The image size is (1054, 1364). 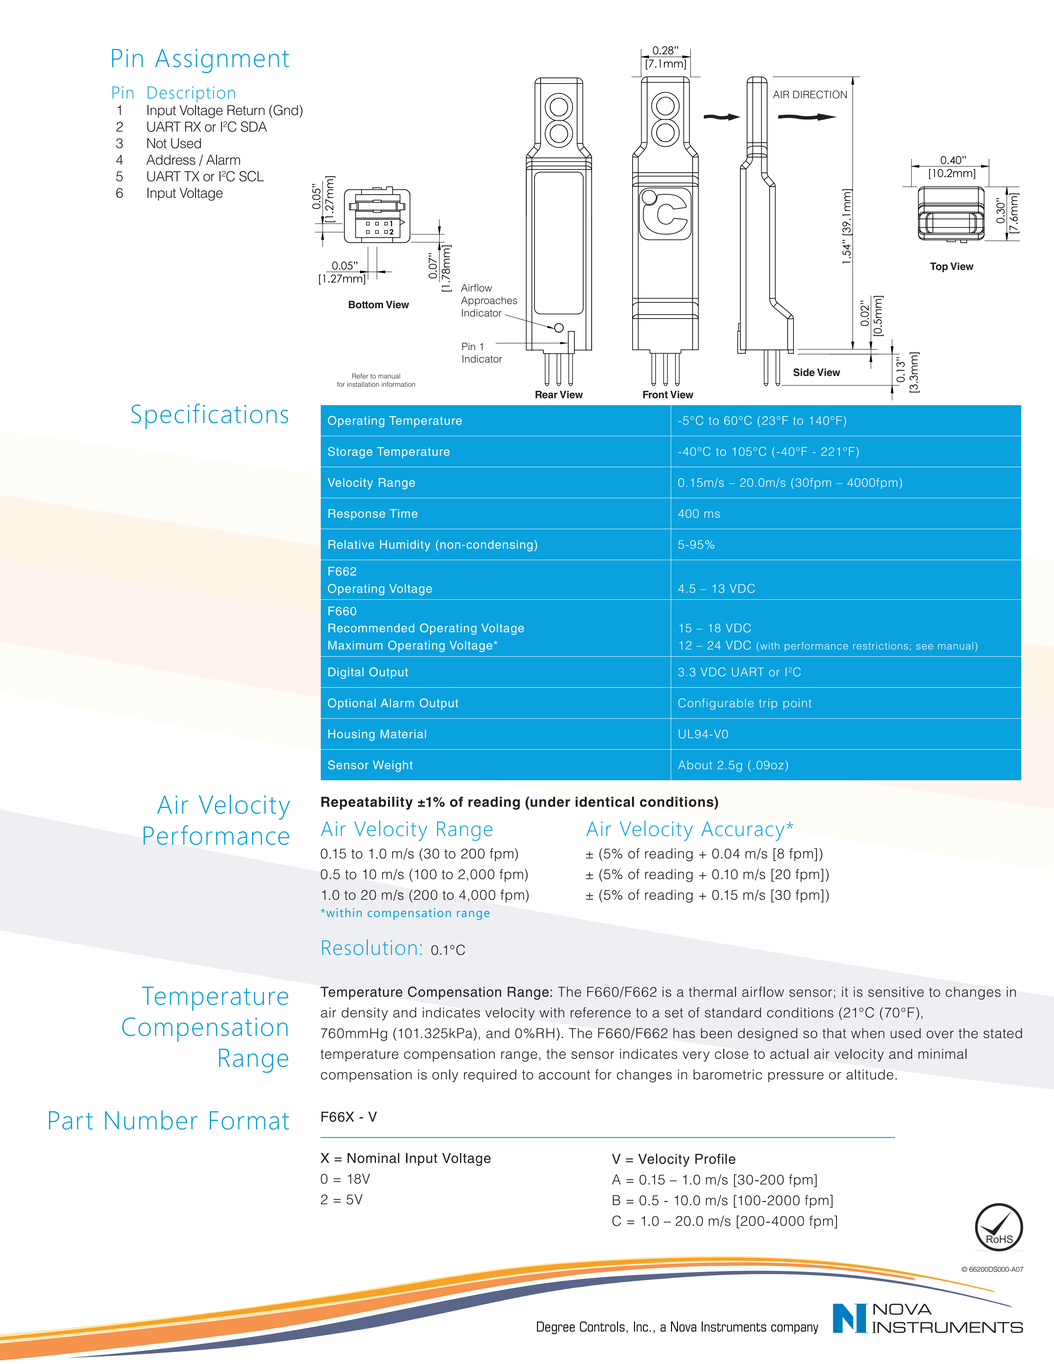 What do you see at coordinates (151, 1120) in the page?
I see `Number` at bounding box center [151, 1120].
